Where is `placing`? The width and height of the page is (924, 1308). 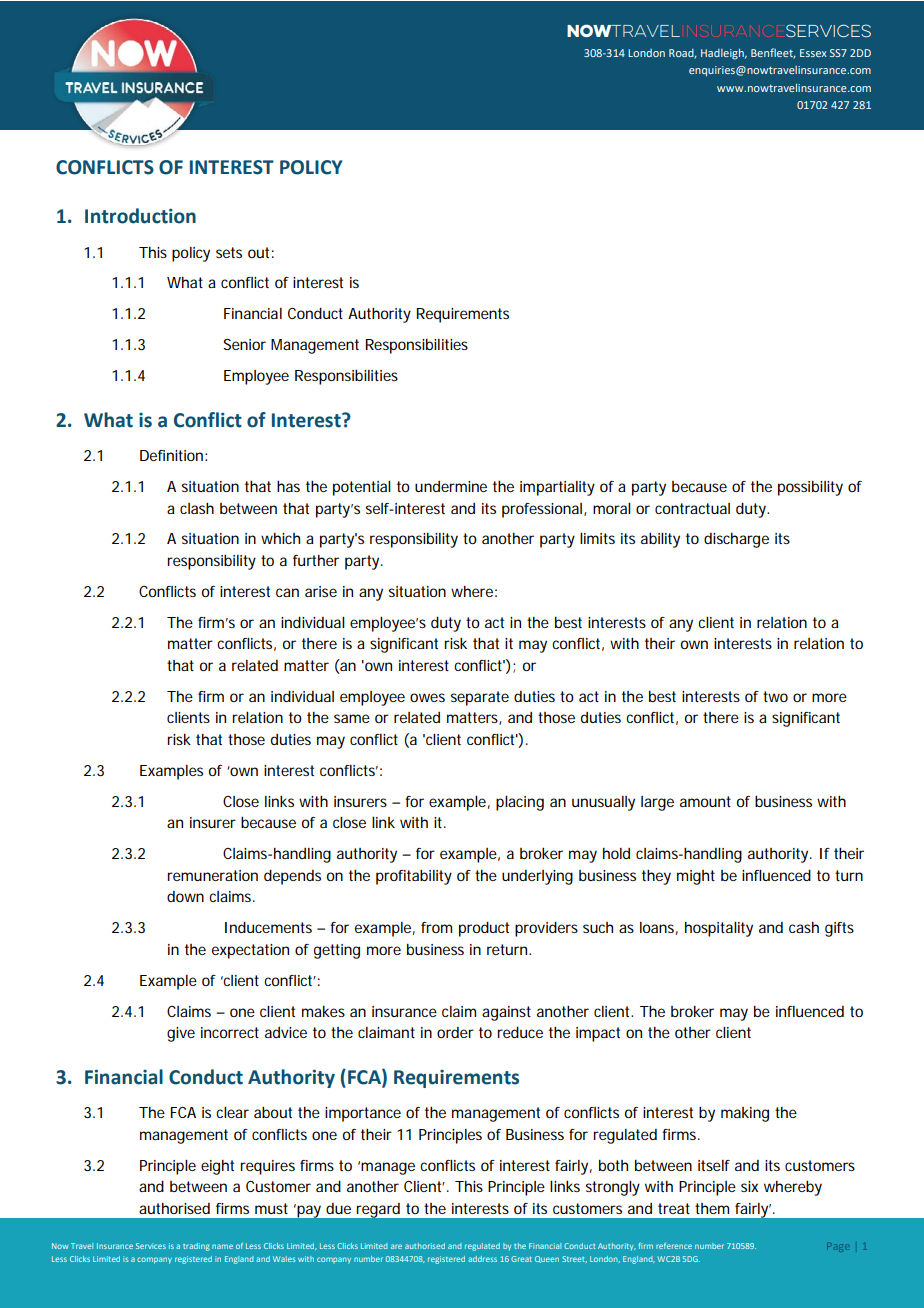
placing is located at coordinates (520, 803).
